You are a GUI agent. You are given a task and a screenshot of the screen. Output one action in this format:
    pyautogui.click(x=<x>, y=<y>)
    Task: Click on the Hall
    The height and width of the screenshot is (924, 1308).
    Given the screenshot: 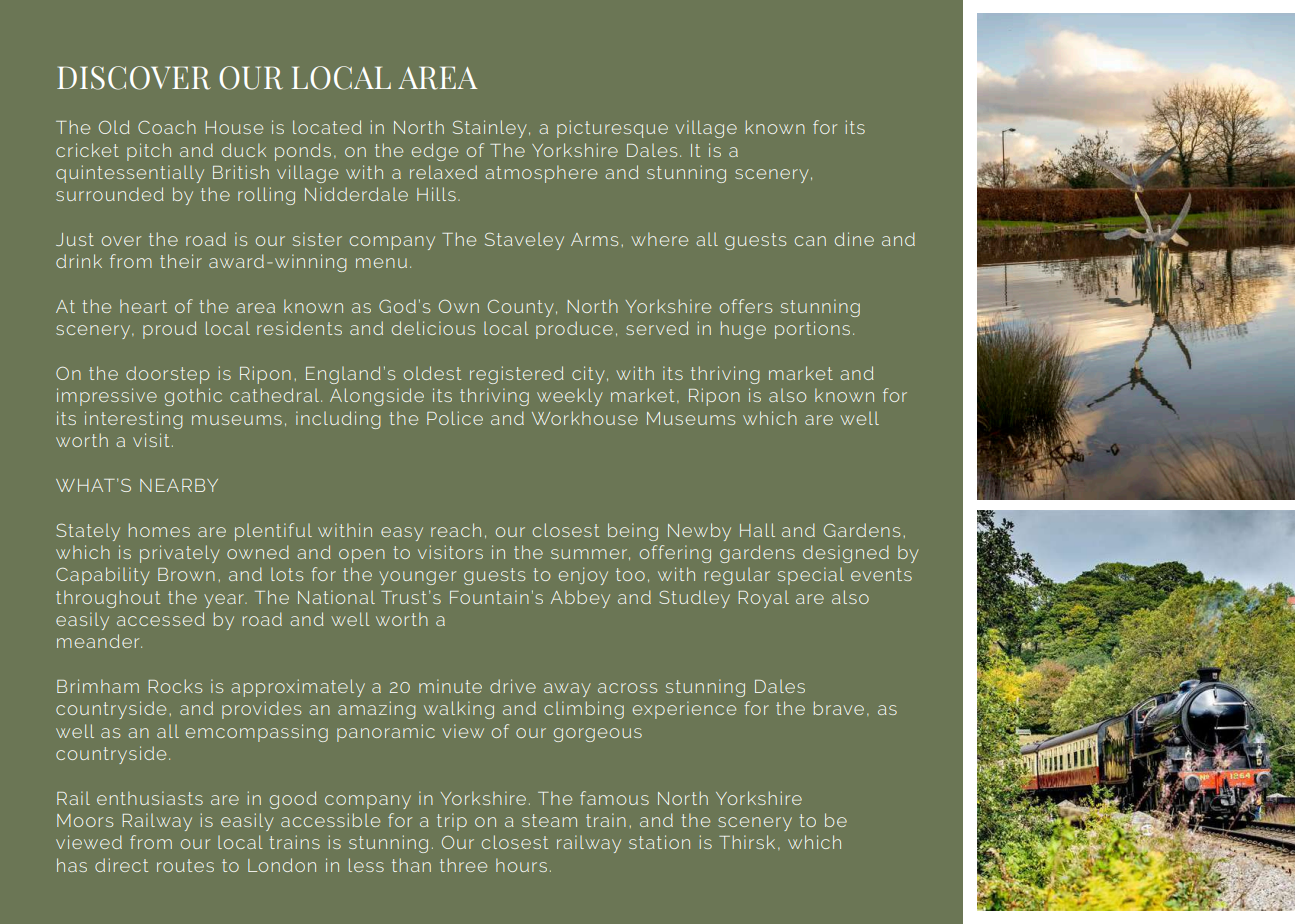 What is the action you would take?
    pyautogui.click(x=757, y=530)
